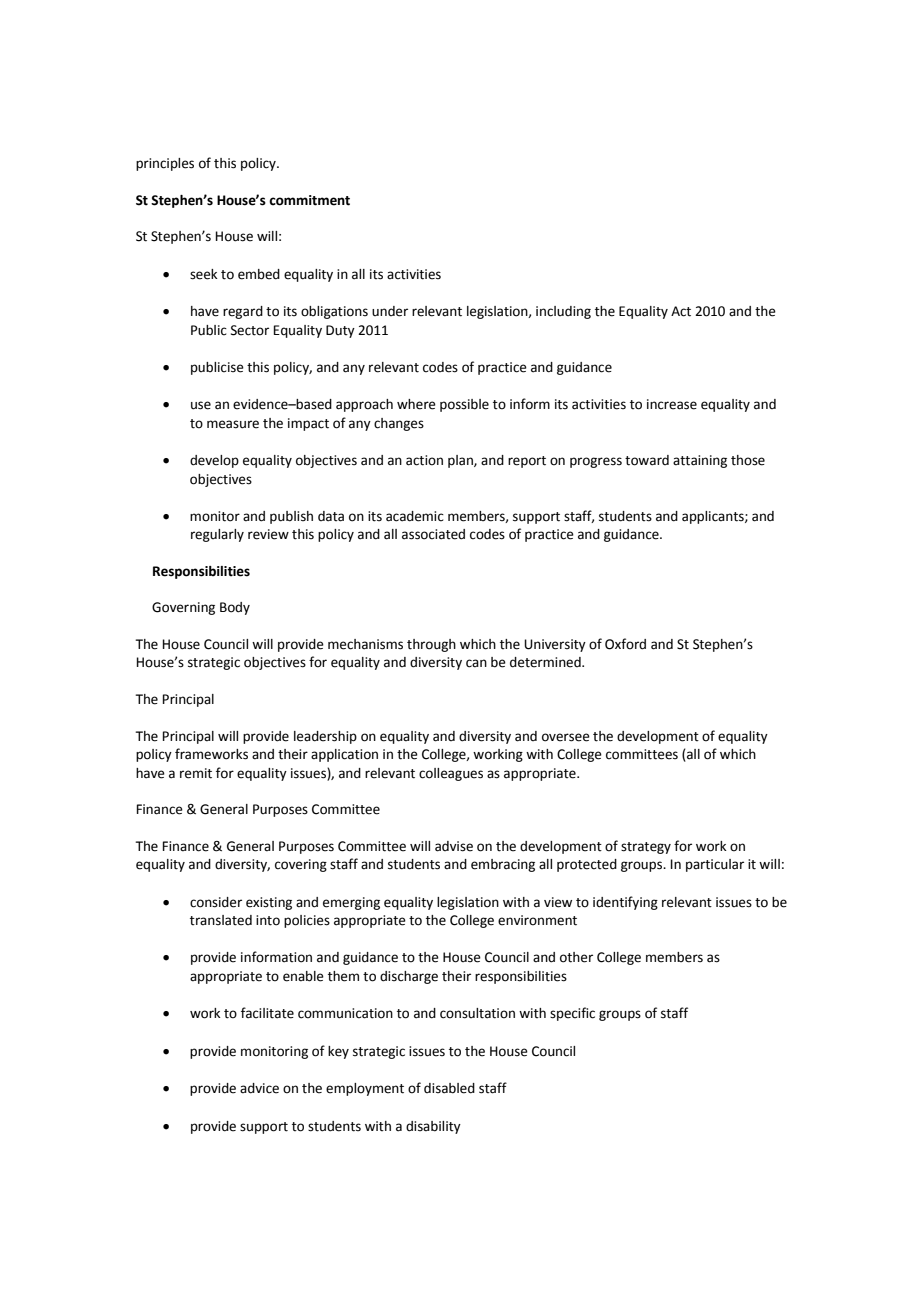  Describe the element at coordinates (563, 312) in the screenshot. I see `including` at that location.
